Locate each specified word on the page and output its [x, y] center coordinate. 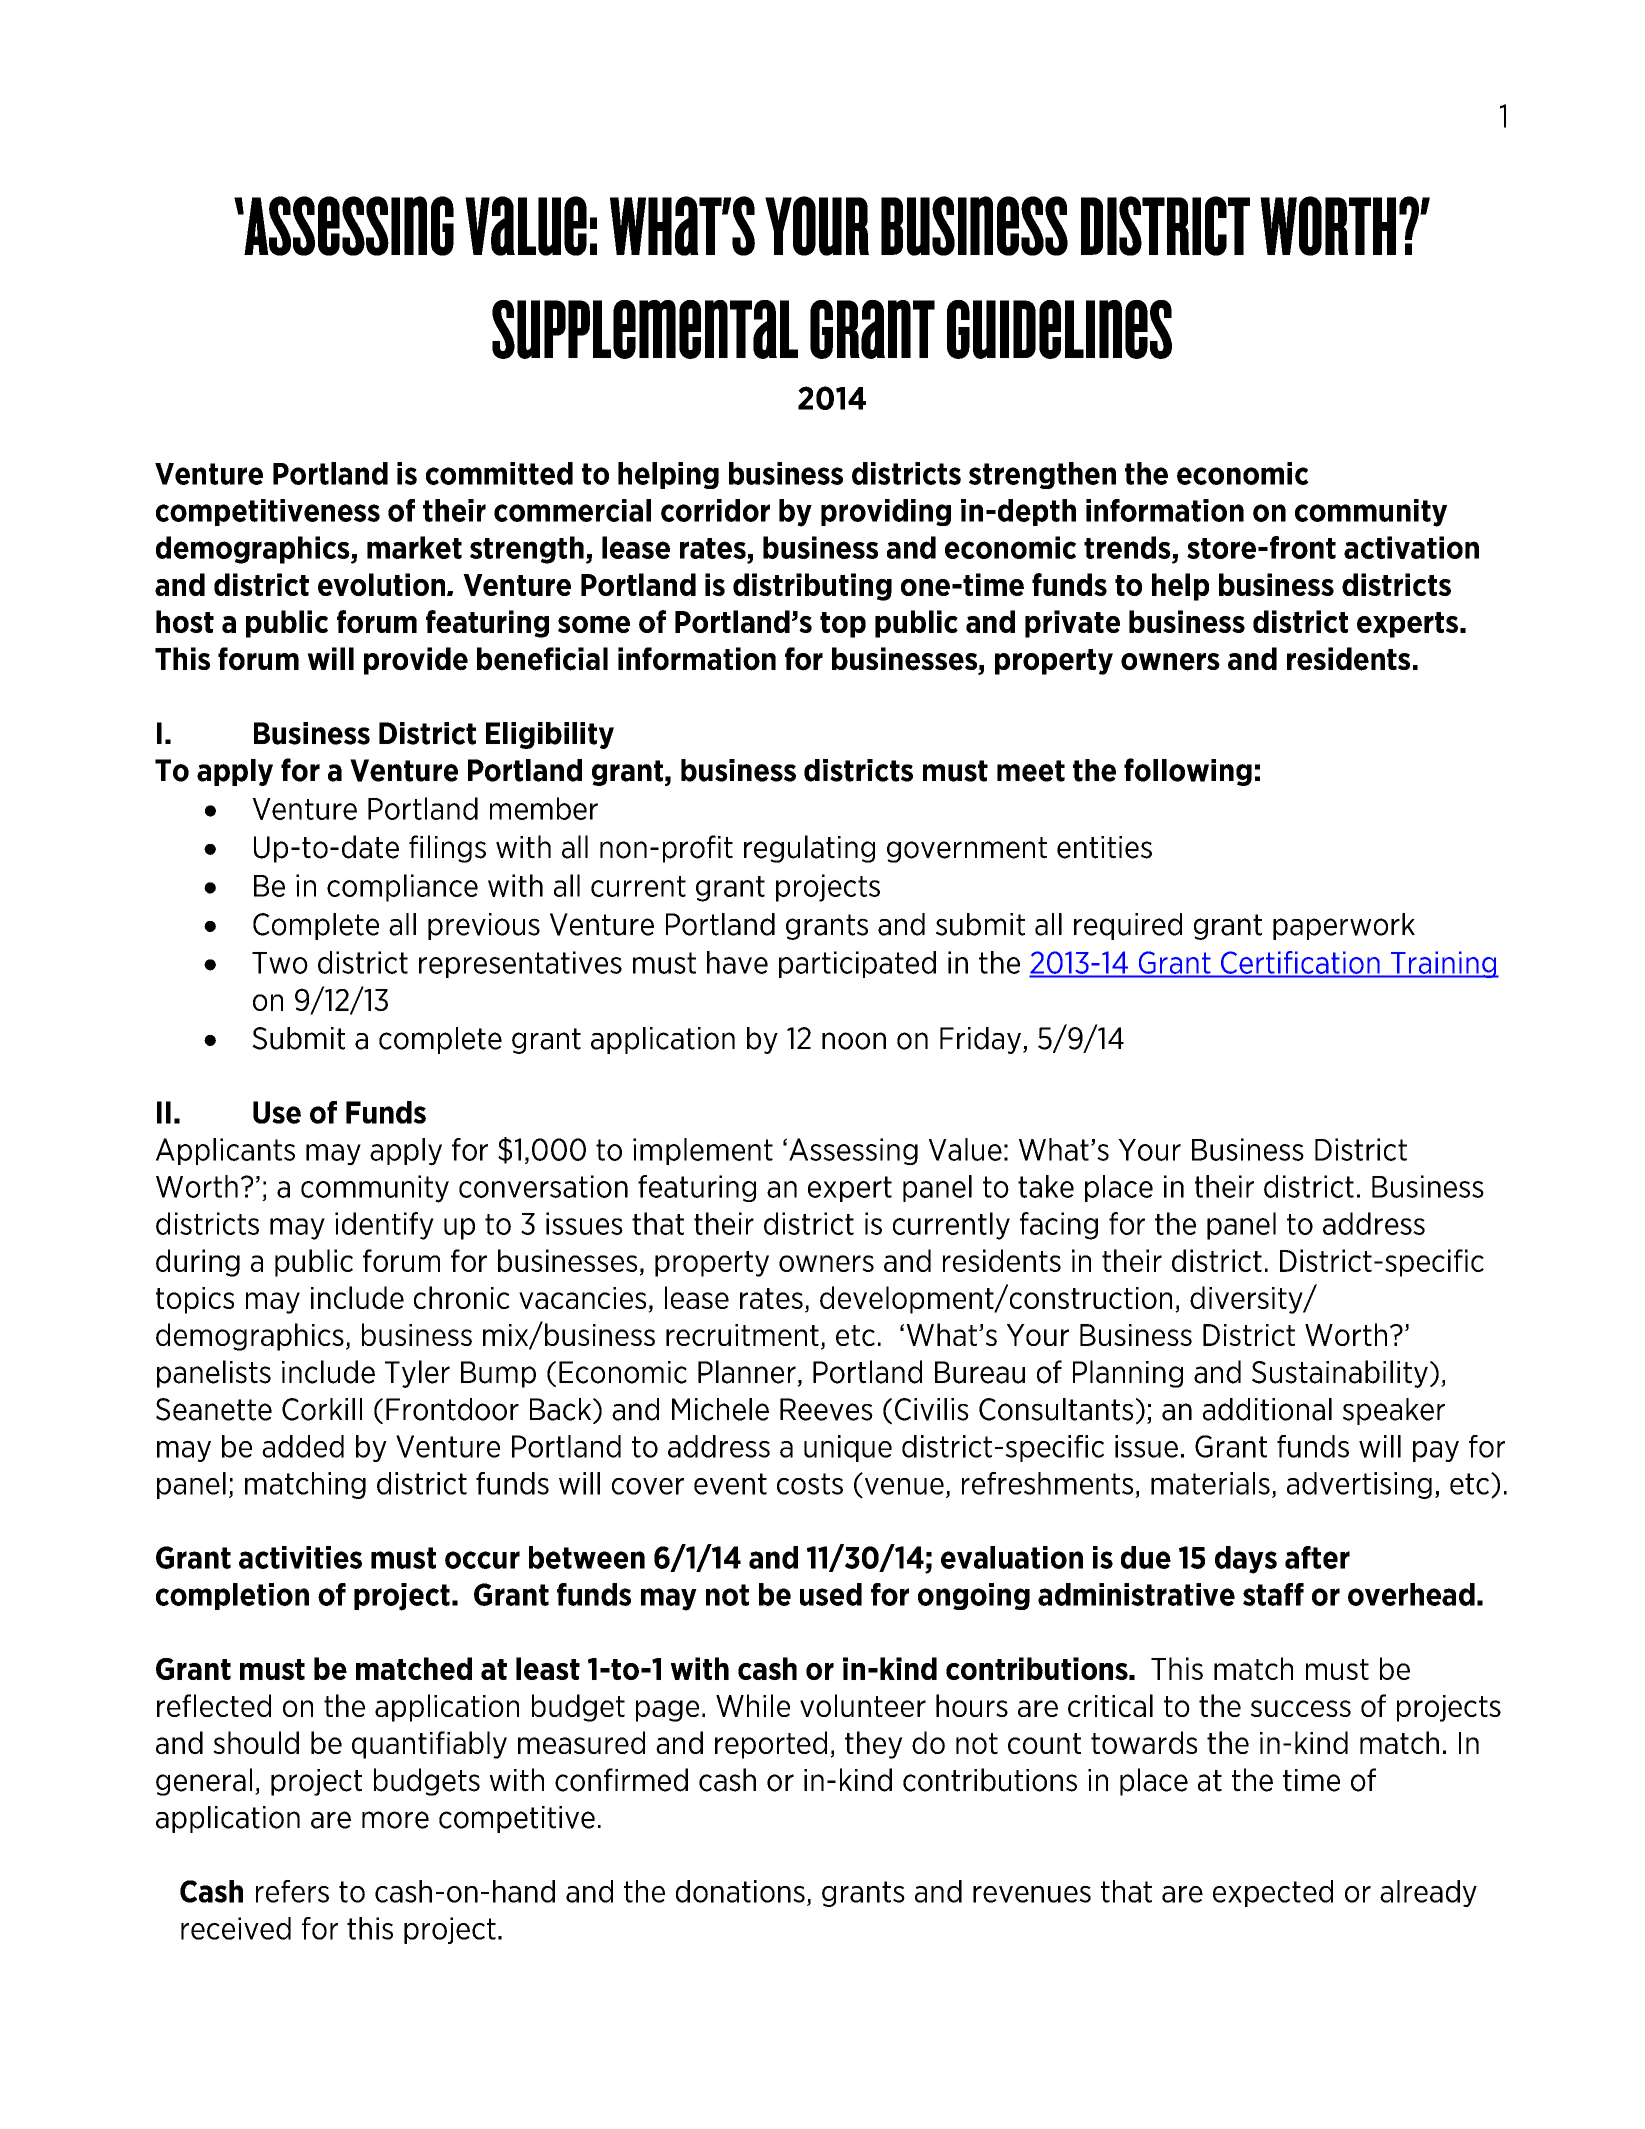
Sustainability [1340, 1374]
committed [499, 473]
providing [886, 512]
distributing [812, 587]
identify [384, 1226]
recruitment [742, 1335]
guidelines [1059, 329]
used [831, 1594]
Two [280, 963]
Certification [1300, 962]
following [1188, 772]
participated [857, 964]
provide [416, 661]
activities [300, 1557]
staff [1273, 1594]
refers [292, 1891]
